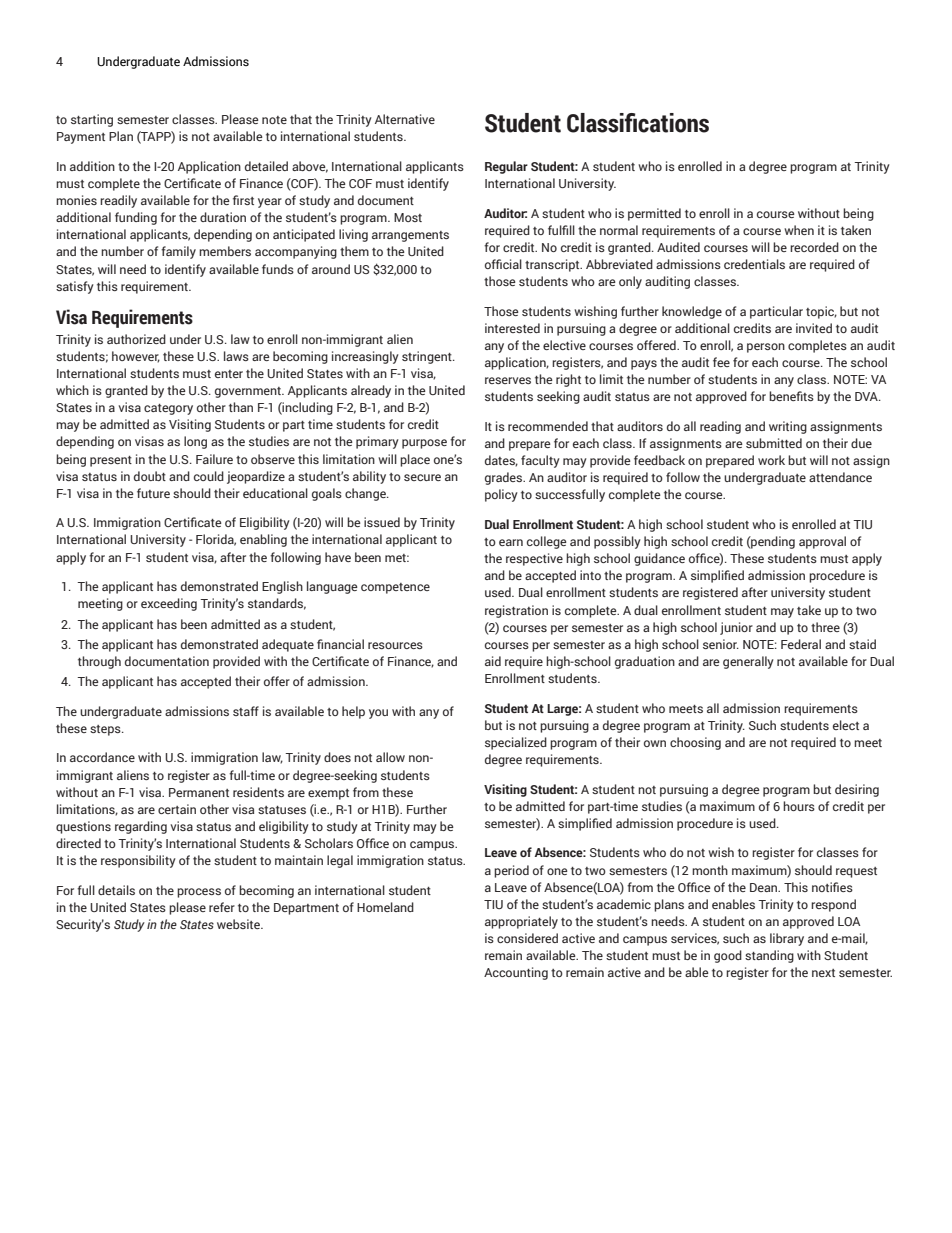 Image resolution: width=952 pixels, height=1233 pixels. What do you see at coordinates (695, 743) in the screenshot?
I see `choosing` at bounding box center [695, 743].
